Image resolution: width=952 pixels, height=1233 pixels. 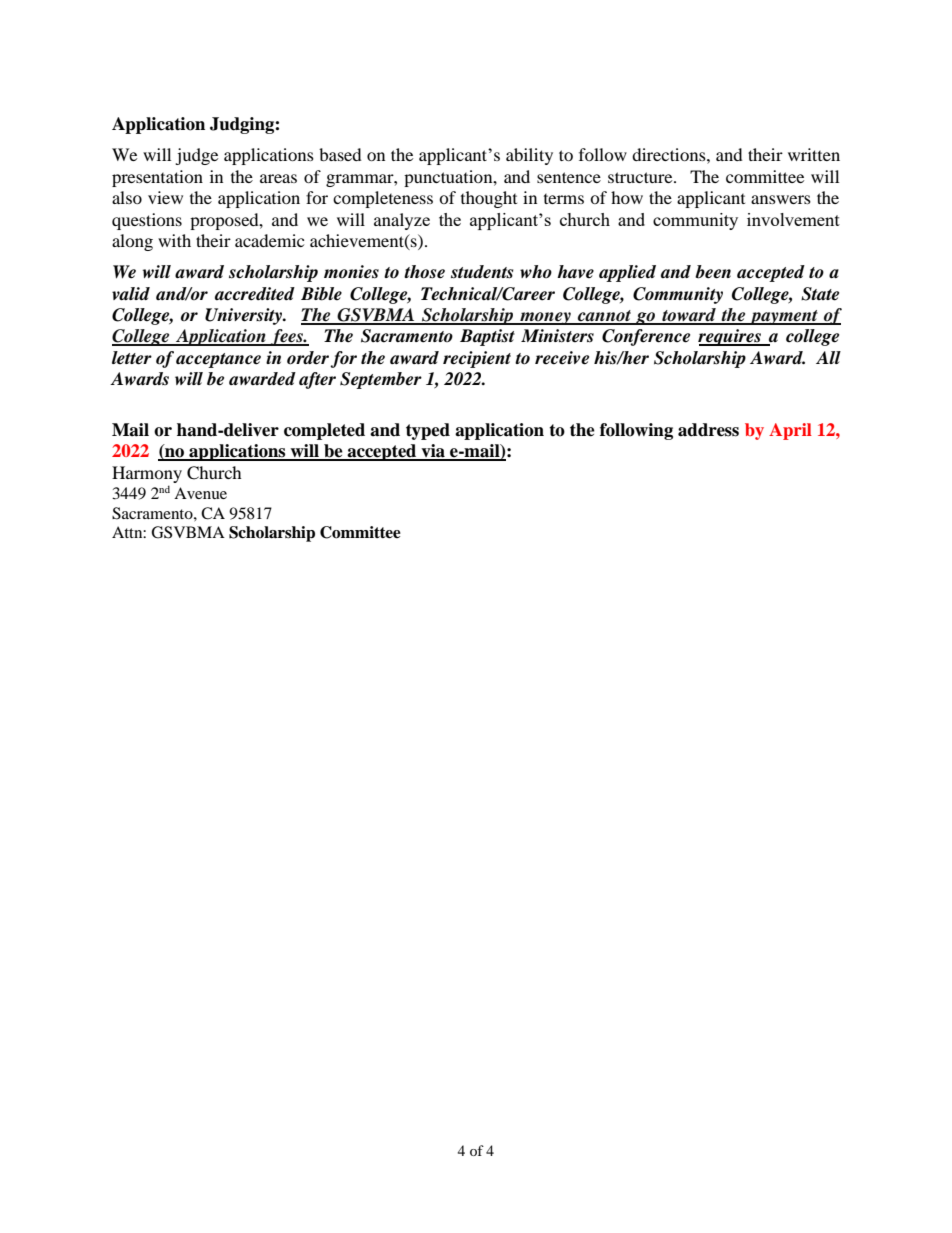 I want to click on acceptance, so click(x=218, y=360).
